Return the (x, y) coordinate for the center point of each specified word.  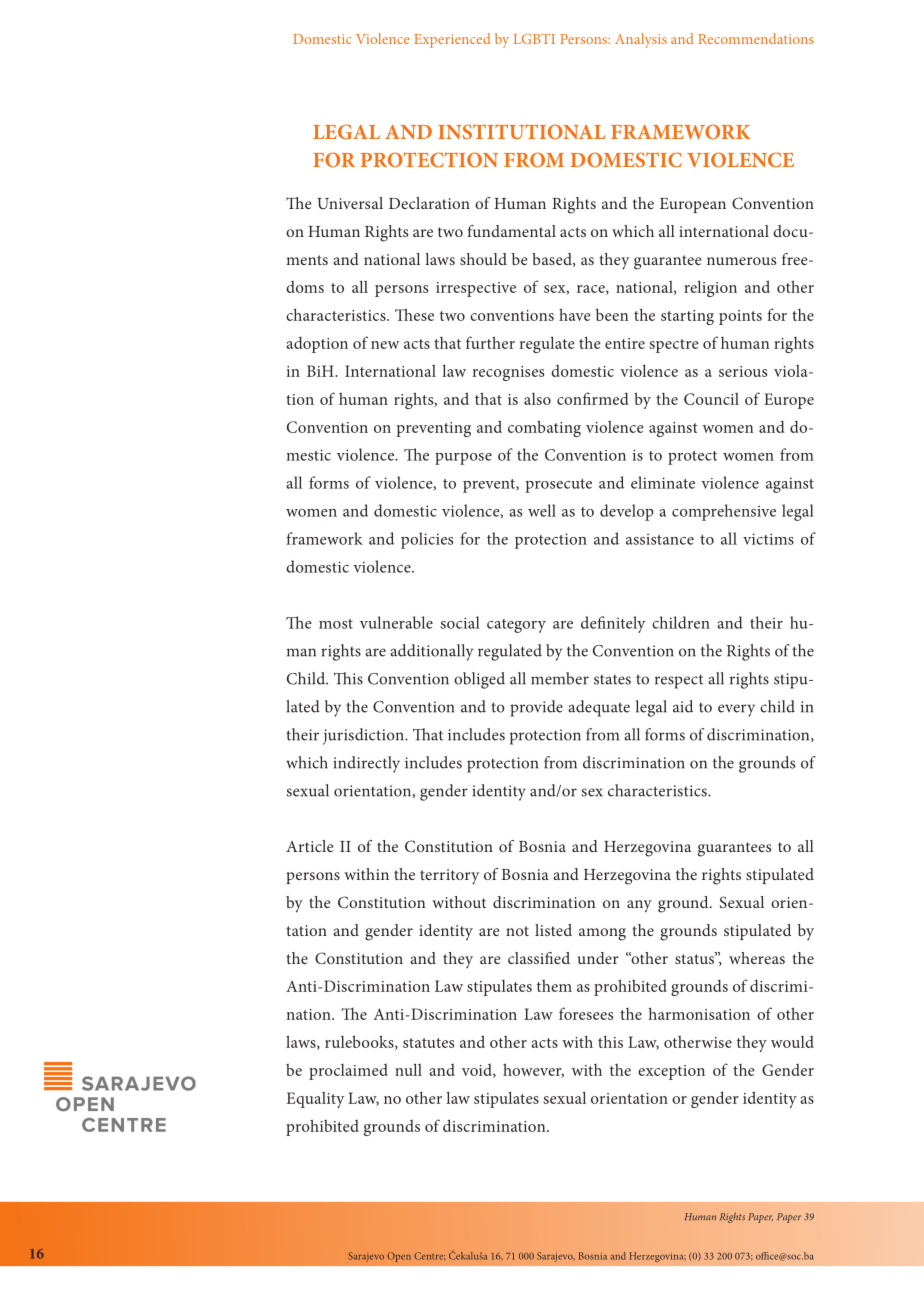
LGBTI (534, 39)
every (736, 710)
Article (310, 846)
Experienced (452, 40)
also (537, 399)
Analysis (641, 40)
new (385, 345)
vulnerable (396, 622)
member (560, 678)
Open (399, 1257)
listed (553, 930)
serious (743, 371)
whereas (757, 958)
